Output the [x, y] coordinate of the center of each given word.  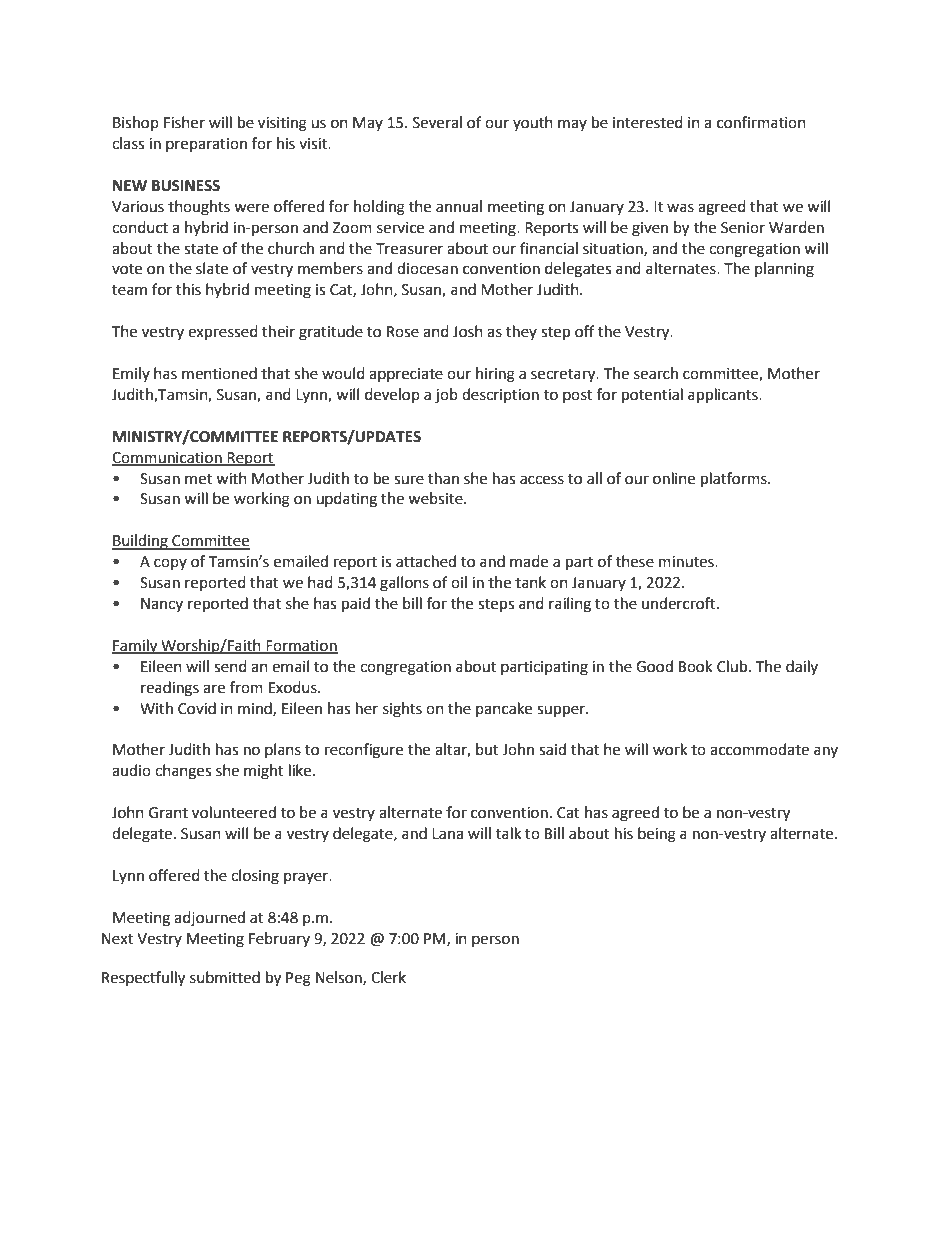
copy [170, 564]
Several [437, 122]
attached [426, 561]
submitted [225, 977]
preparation [206, 145]
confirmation [761, 122]
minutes [687, 562]
